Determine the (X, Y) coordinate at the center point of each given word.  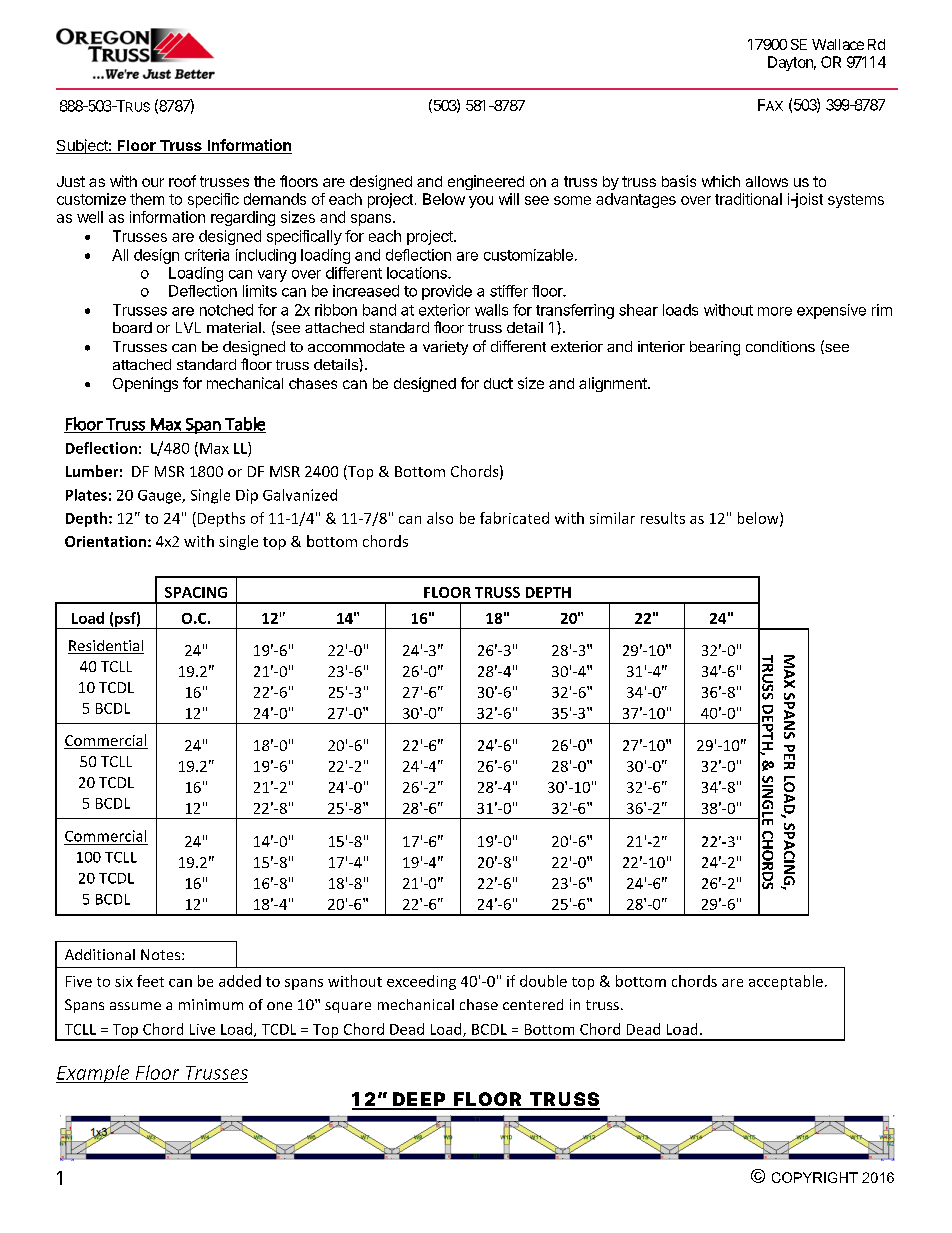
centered (533, 1004)
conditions (780, 346)
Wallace (838, 44)
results (663, 518)
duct (498, 383)
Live (202, 1029)
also (440, 518)
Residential (106, 647)
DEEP (419, 1100)
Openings (145, 384)
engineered (486, 182)
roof (182, 181)
